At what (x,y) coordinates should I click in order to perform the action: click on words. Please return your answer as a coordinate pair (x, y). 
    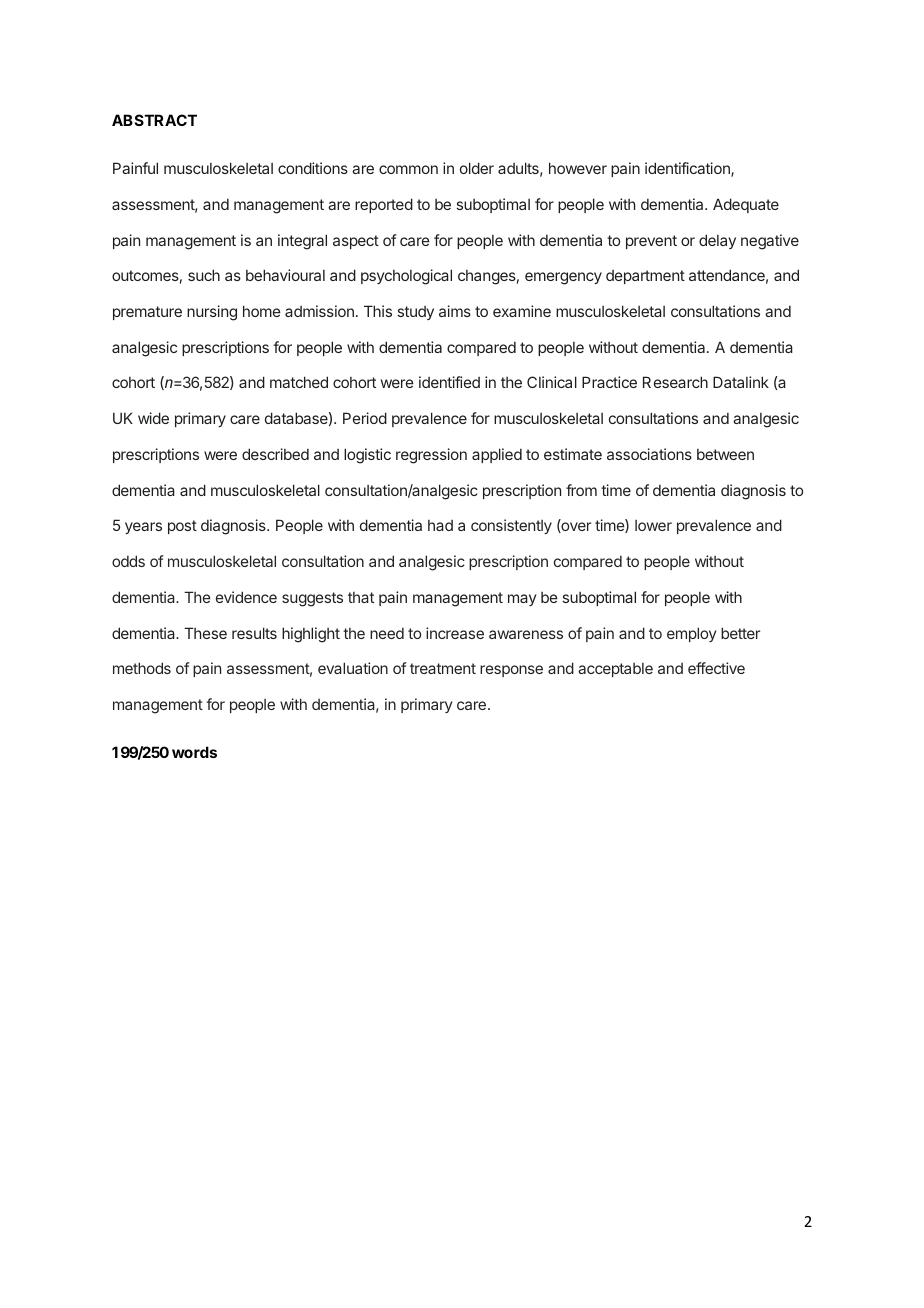
    Looking at the image, I should click on (194, 752).
